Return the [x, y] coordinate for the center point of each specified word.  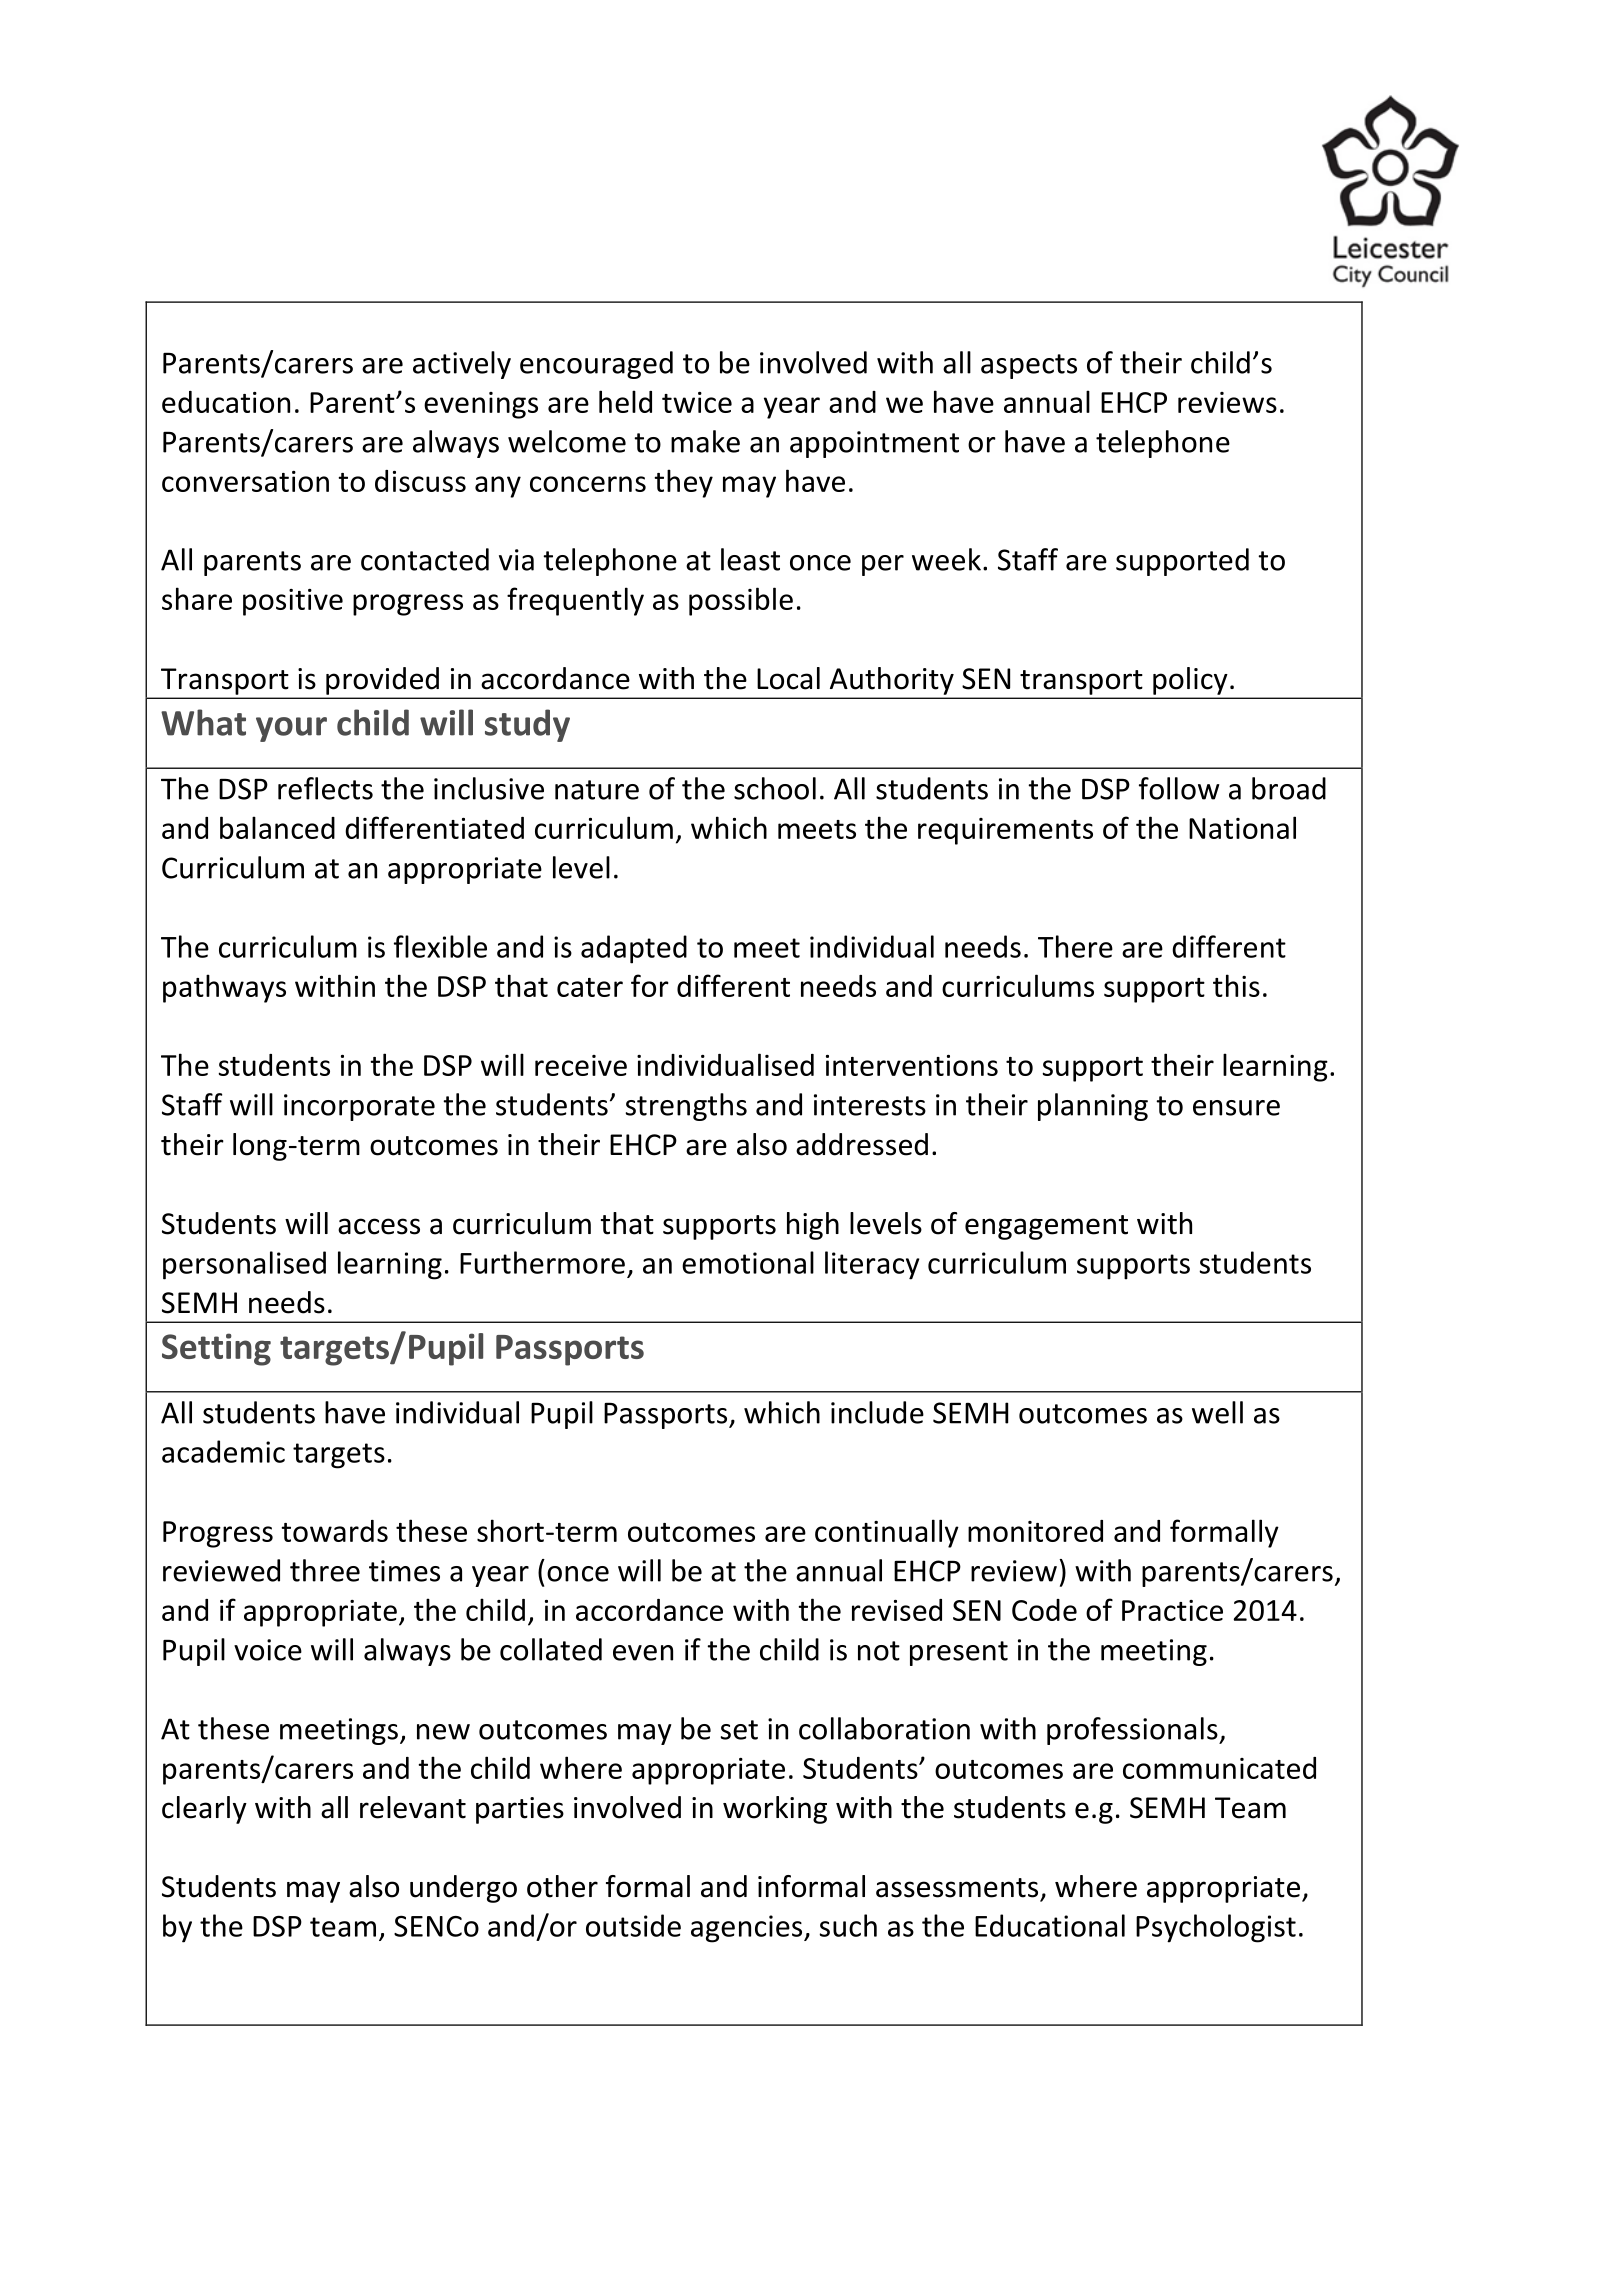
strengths [686, 1107]
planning [1093, 1107]
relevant [413, 1807]
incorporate [359, 1107]
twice [697, 402]
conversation [245, 481]
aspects [1029, 366]
